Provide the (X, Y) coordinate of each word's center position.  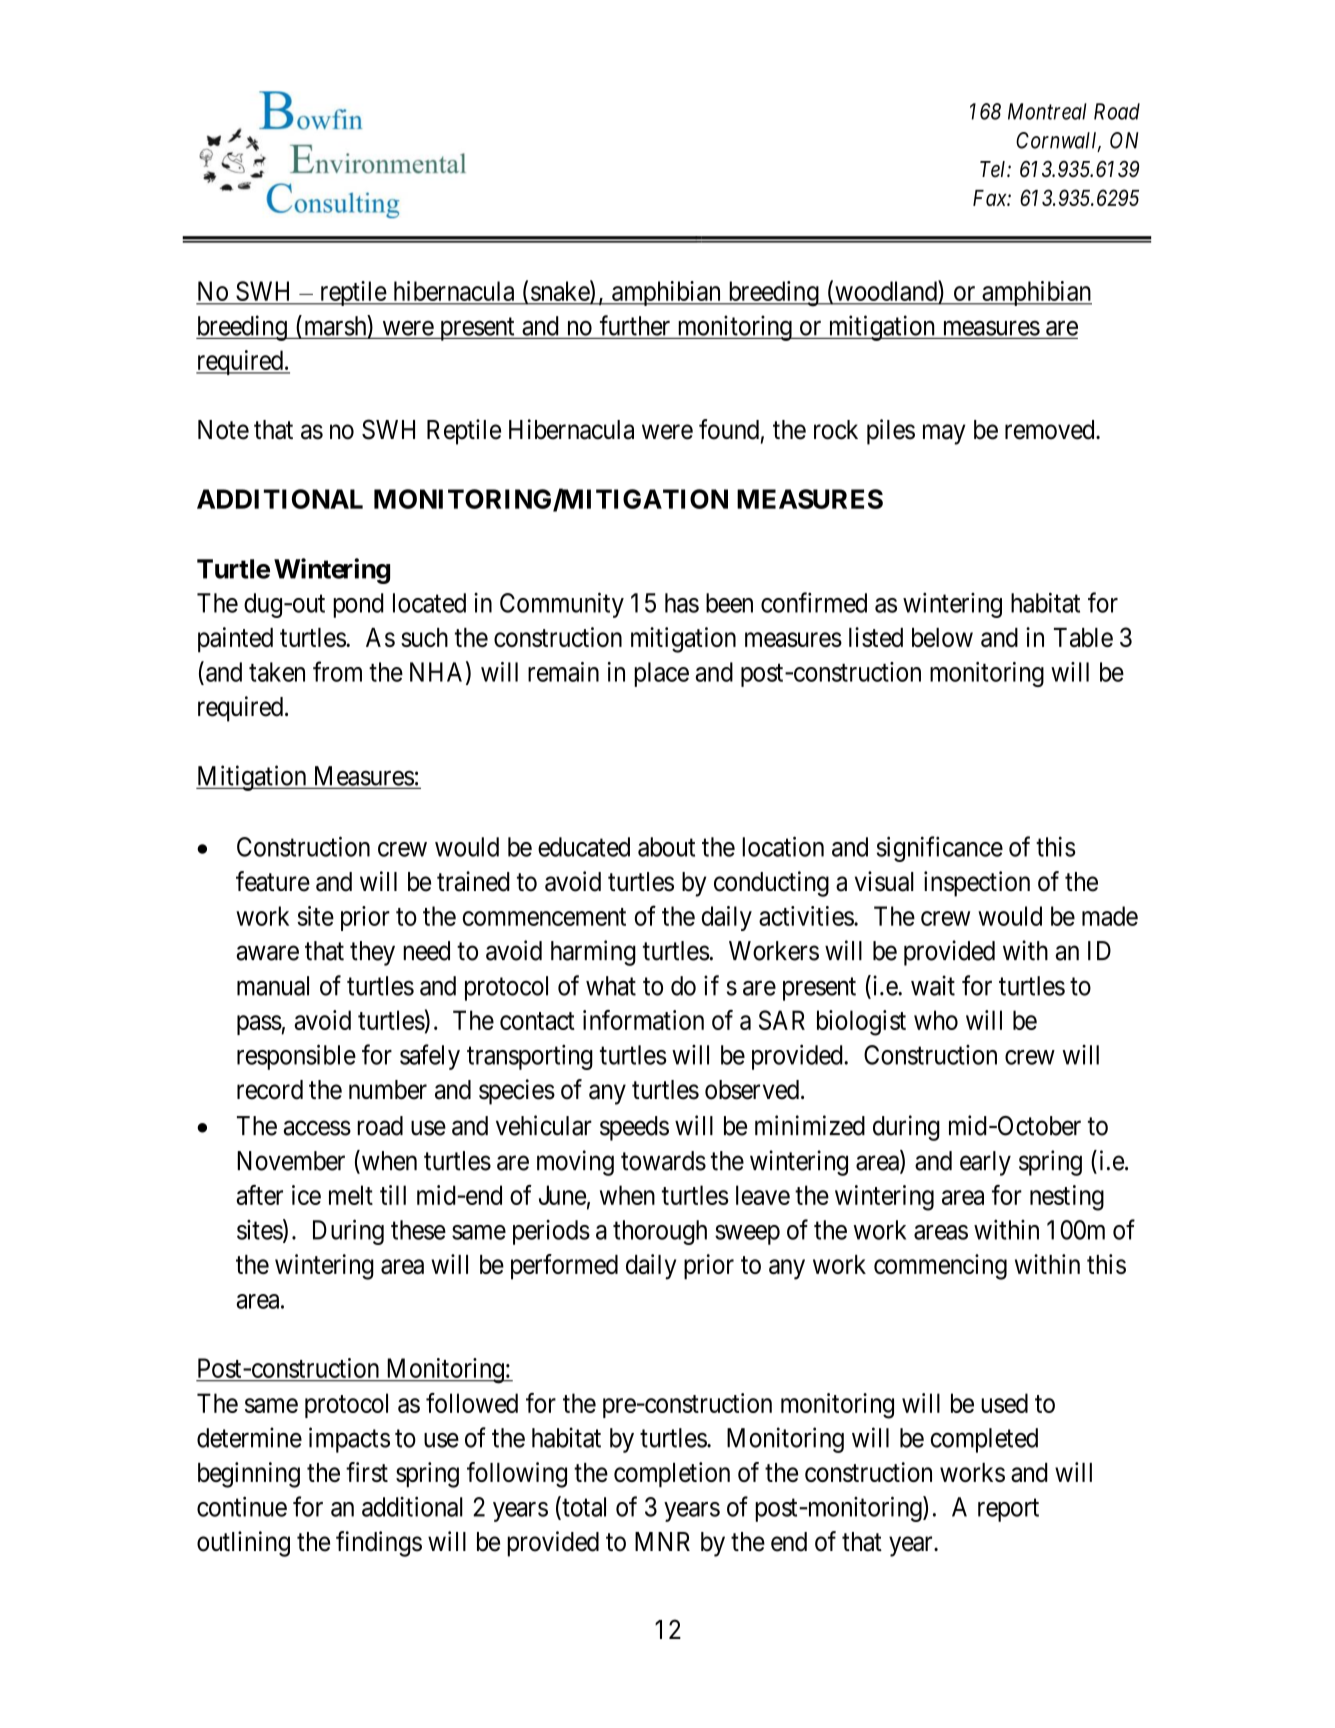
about (666, 847)
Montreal (1047, 111)
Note (223, 430)
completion (672, 1475)
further (635, 325)
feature (273, 881)
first (367, 1472)
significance (940, 849)
